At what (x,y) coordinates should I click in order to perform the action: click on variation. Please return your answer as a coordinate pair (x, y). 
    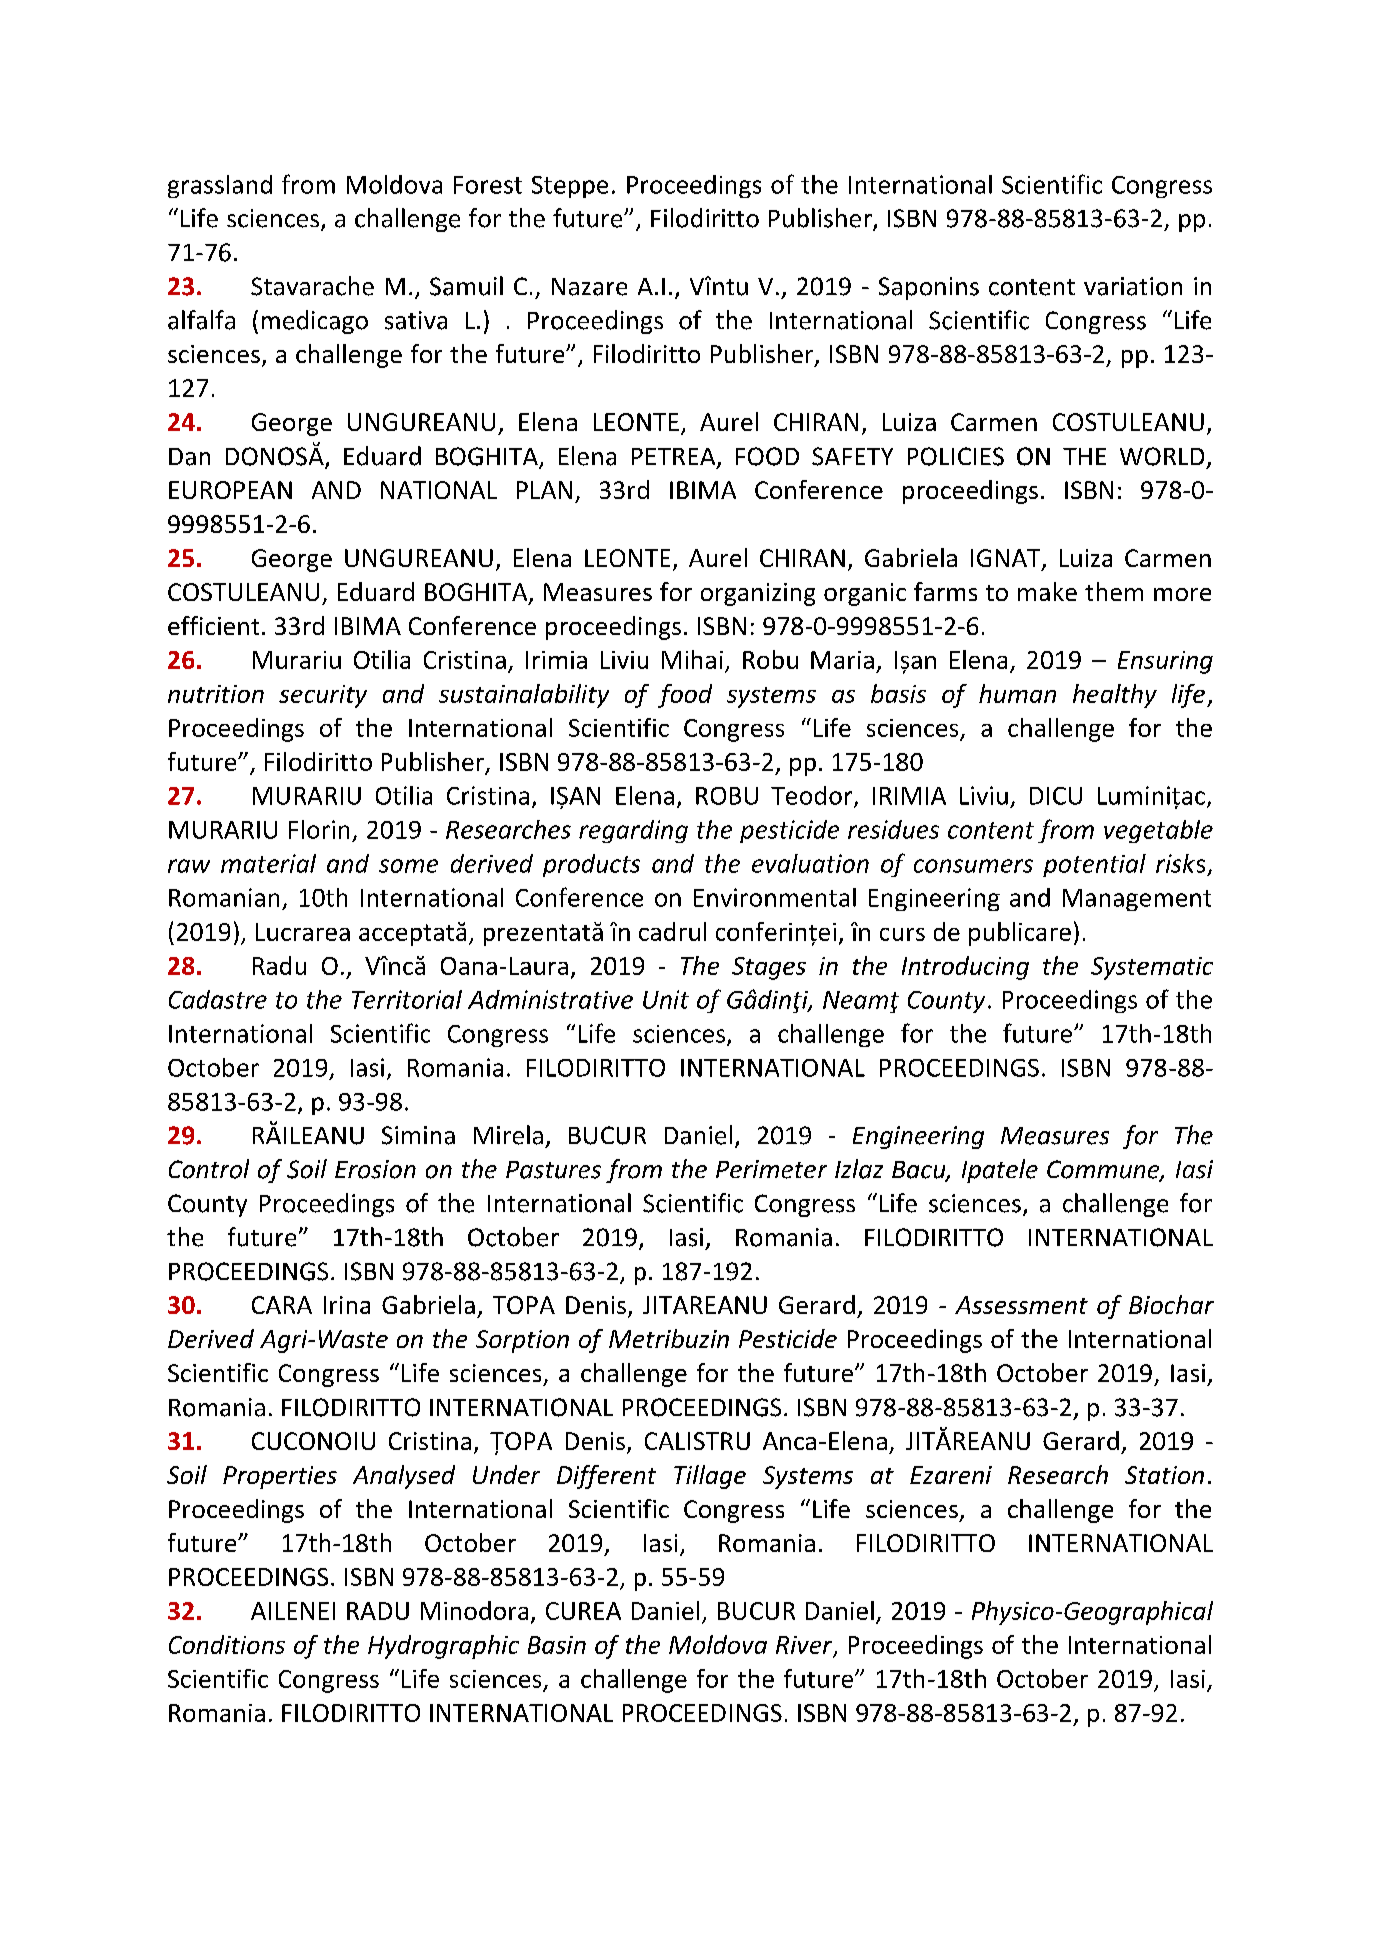
    Looking at the image, I should click on (1133, 286).
